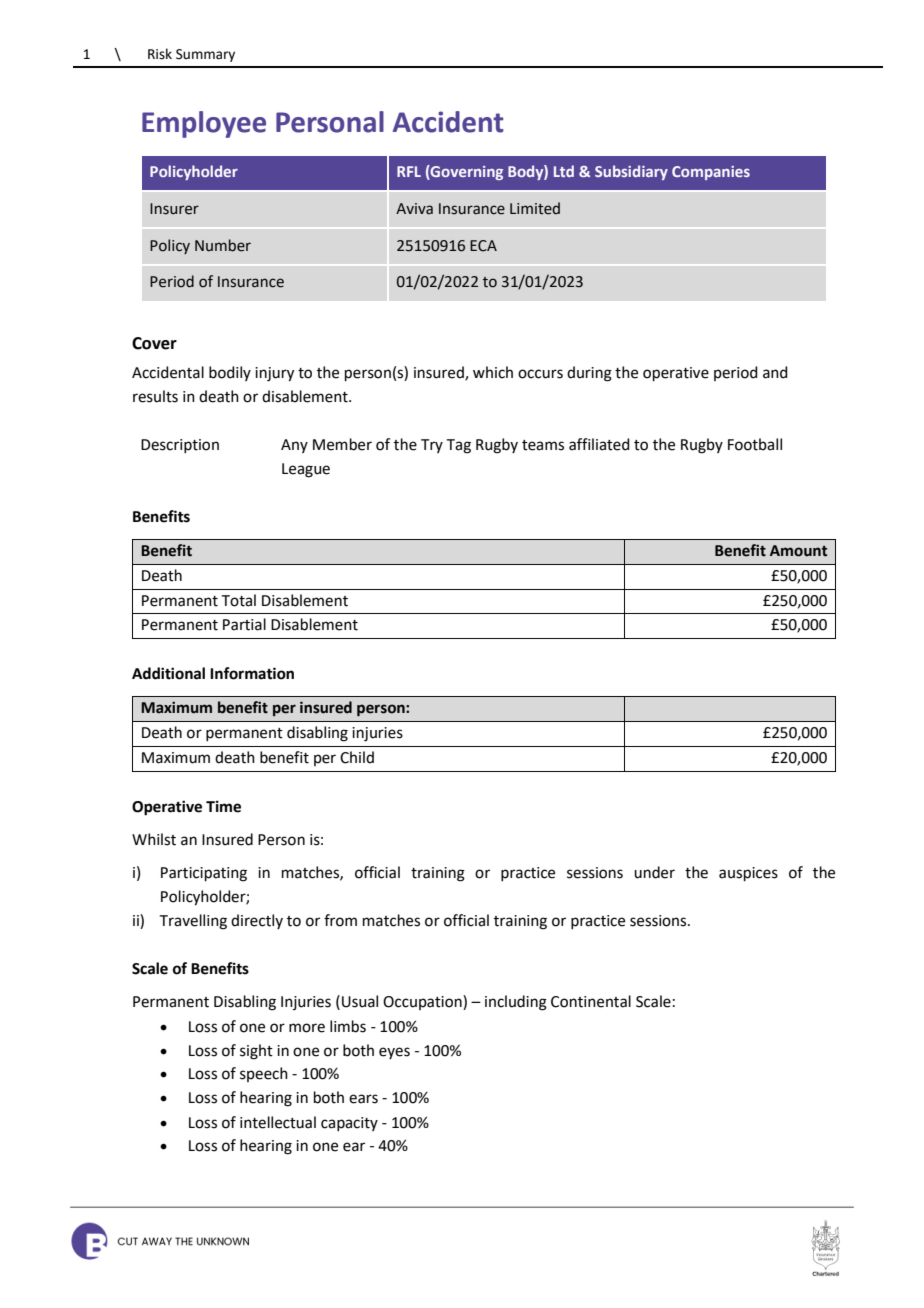  Describe the element at coordinates (798, 551) in the screenshot. I see `Amount` at that location.
